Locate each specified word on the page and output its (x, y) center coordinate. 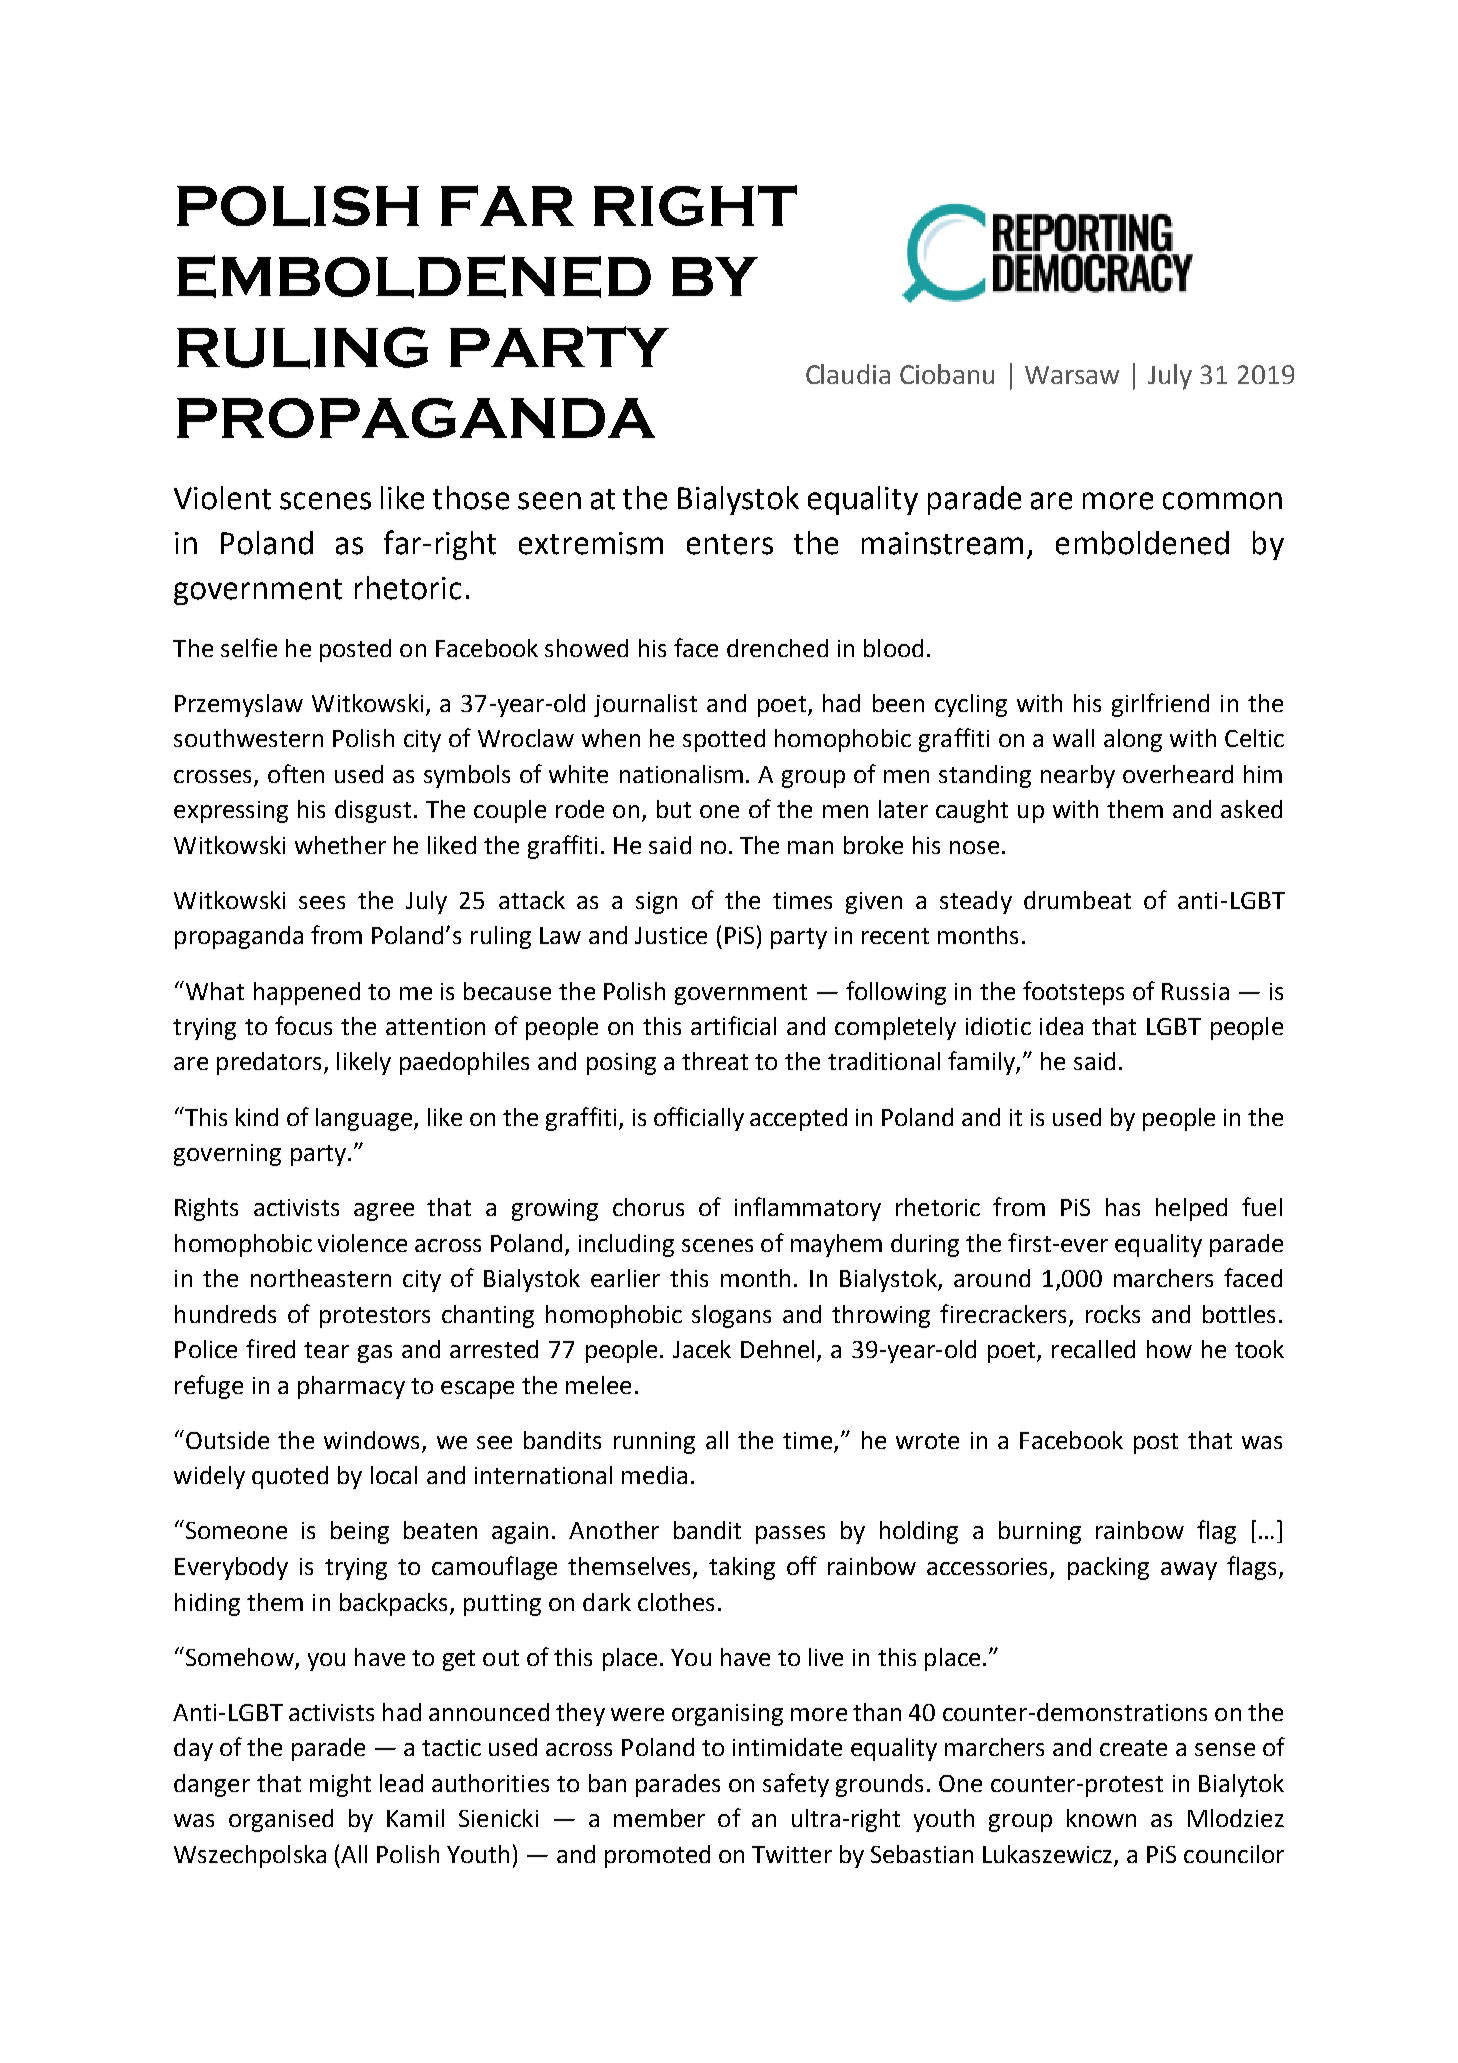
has (1123, 1207)
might (340, 1785)
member (659, 1818)
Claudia (848, 374)
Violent (222, 498)
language (365, 1119)
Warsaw (1072, 375)
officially (699, 1119)
